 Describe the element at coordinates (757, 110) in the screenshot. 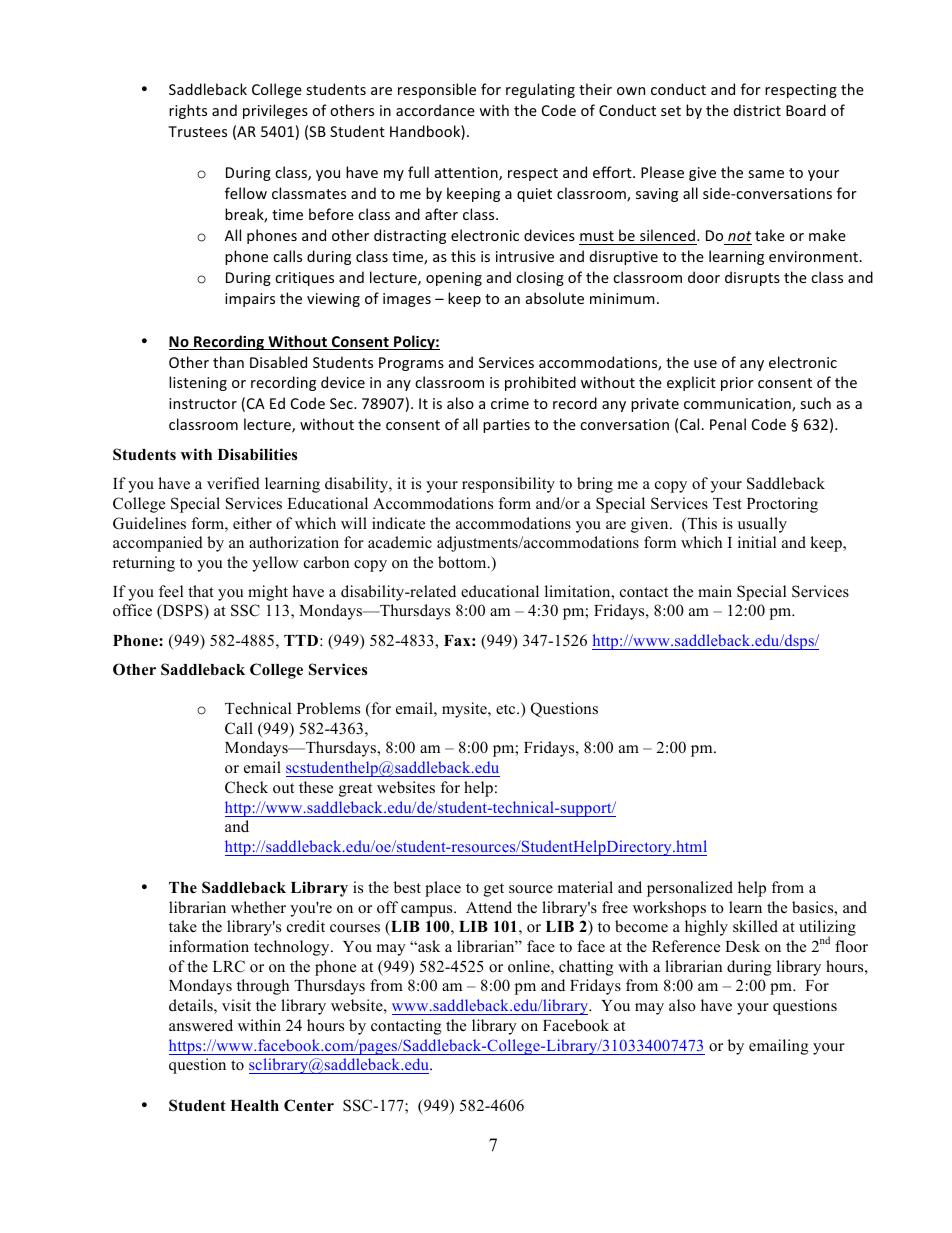

I see `district` at that location.
